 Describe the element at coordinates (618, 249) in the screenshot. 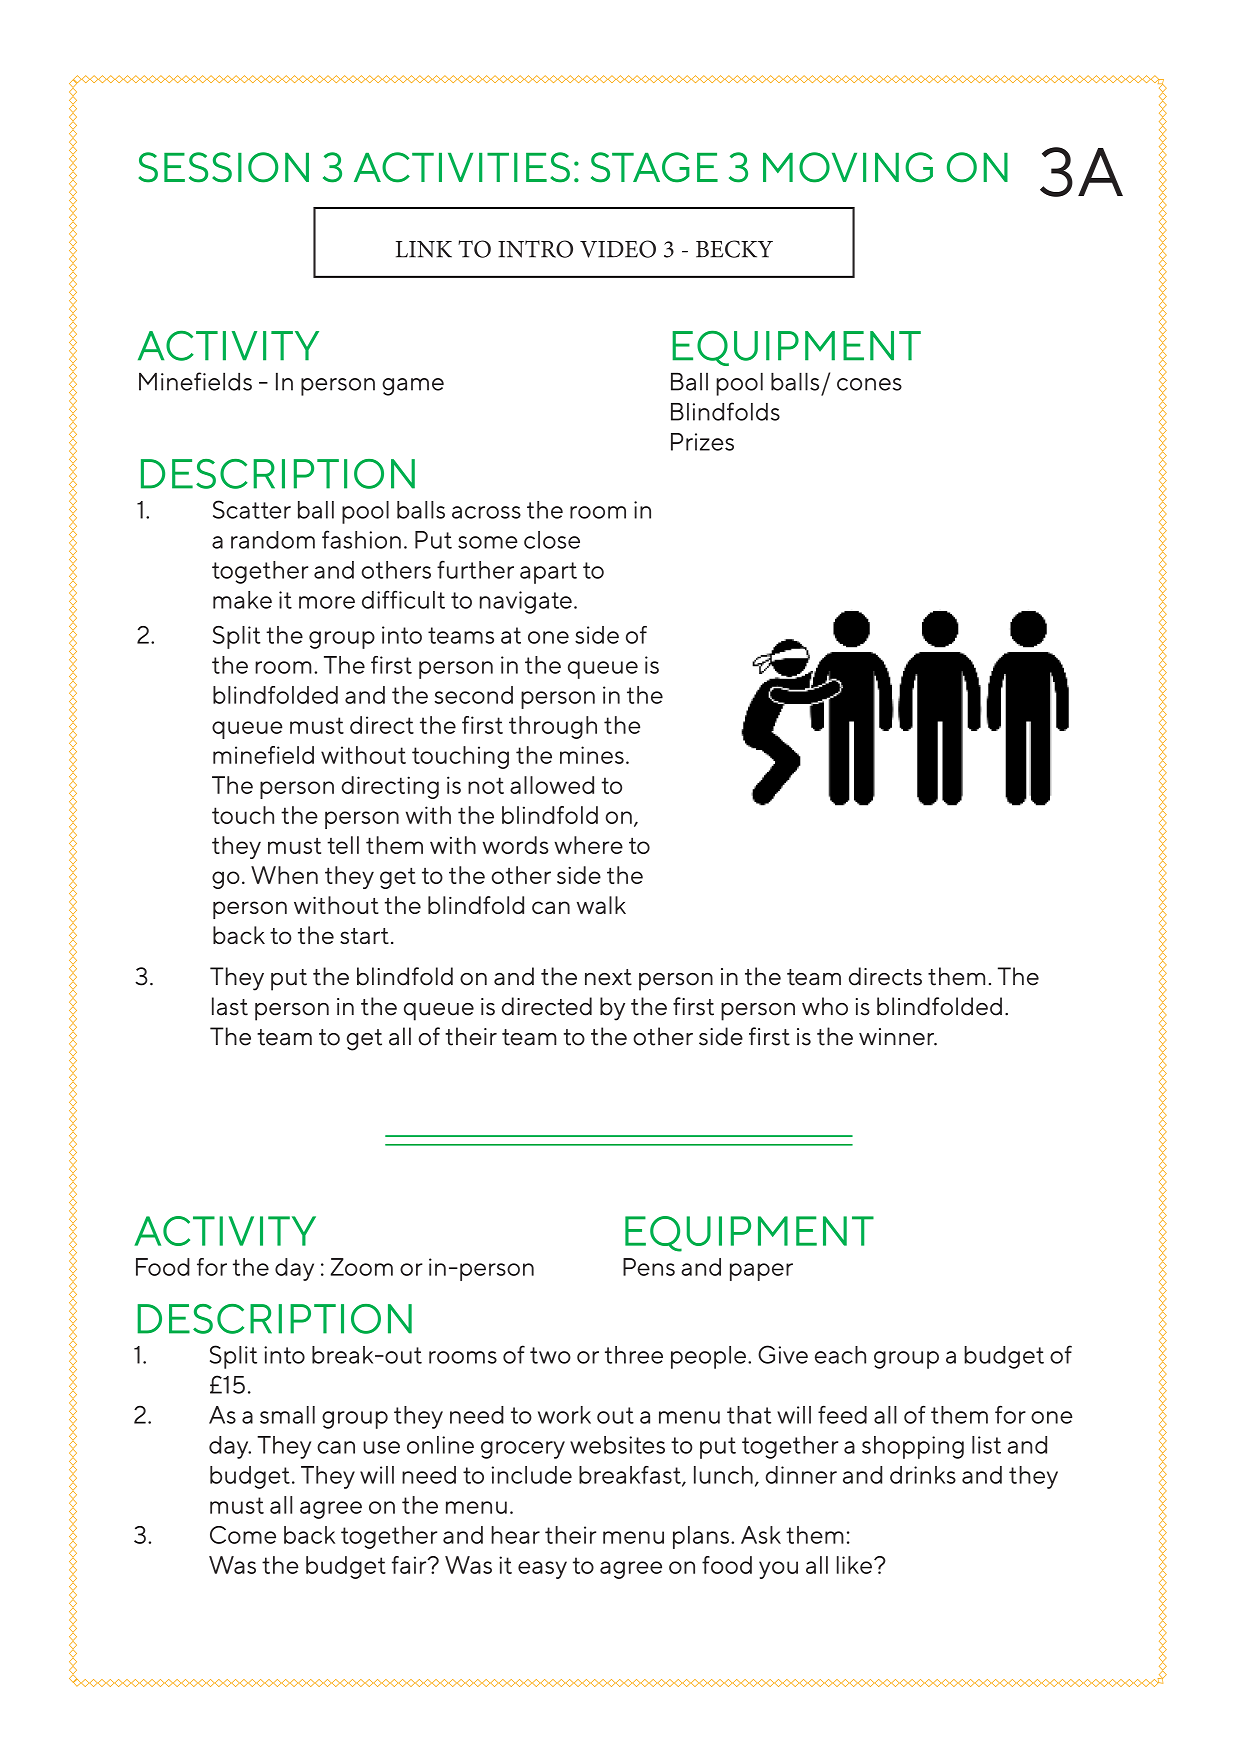

I see `VIDEO` at that location.
